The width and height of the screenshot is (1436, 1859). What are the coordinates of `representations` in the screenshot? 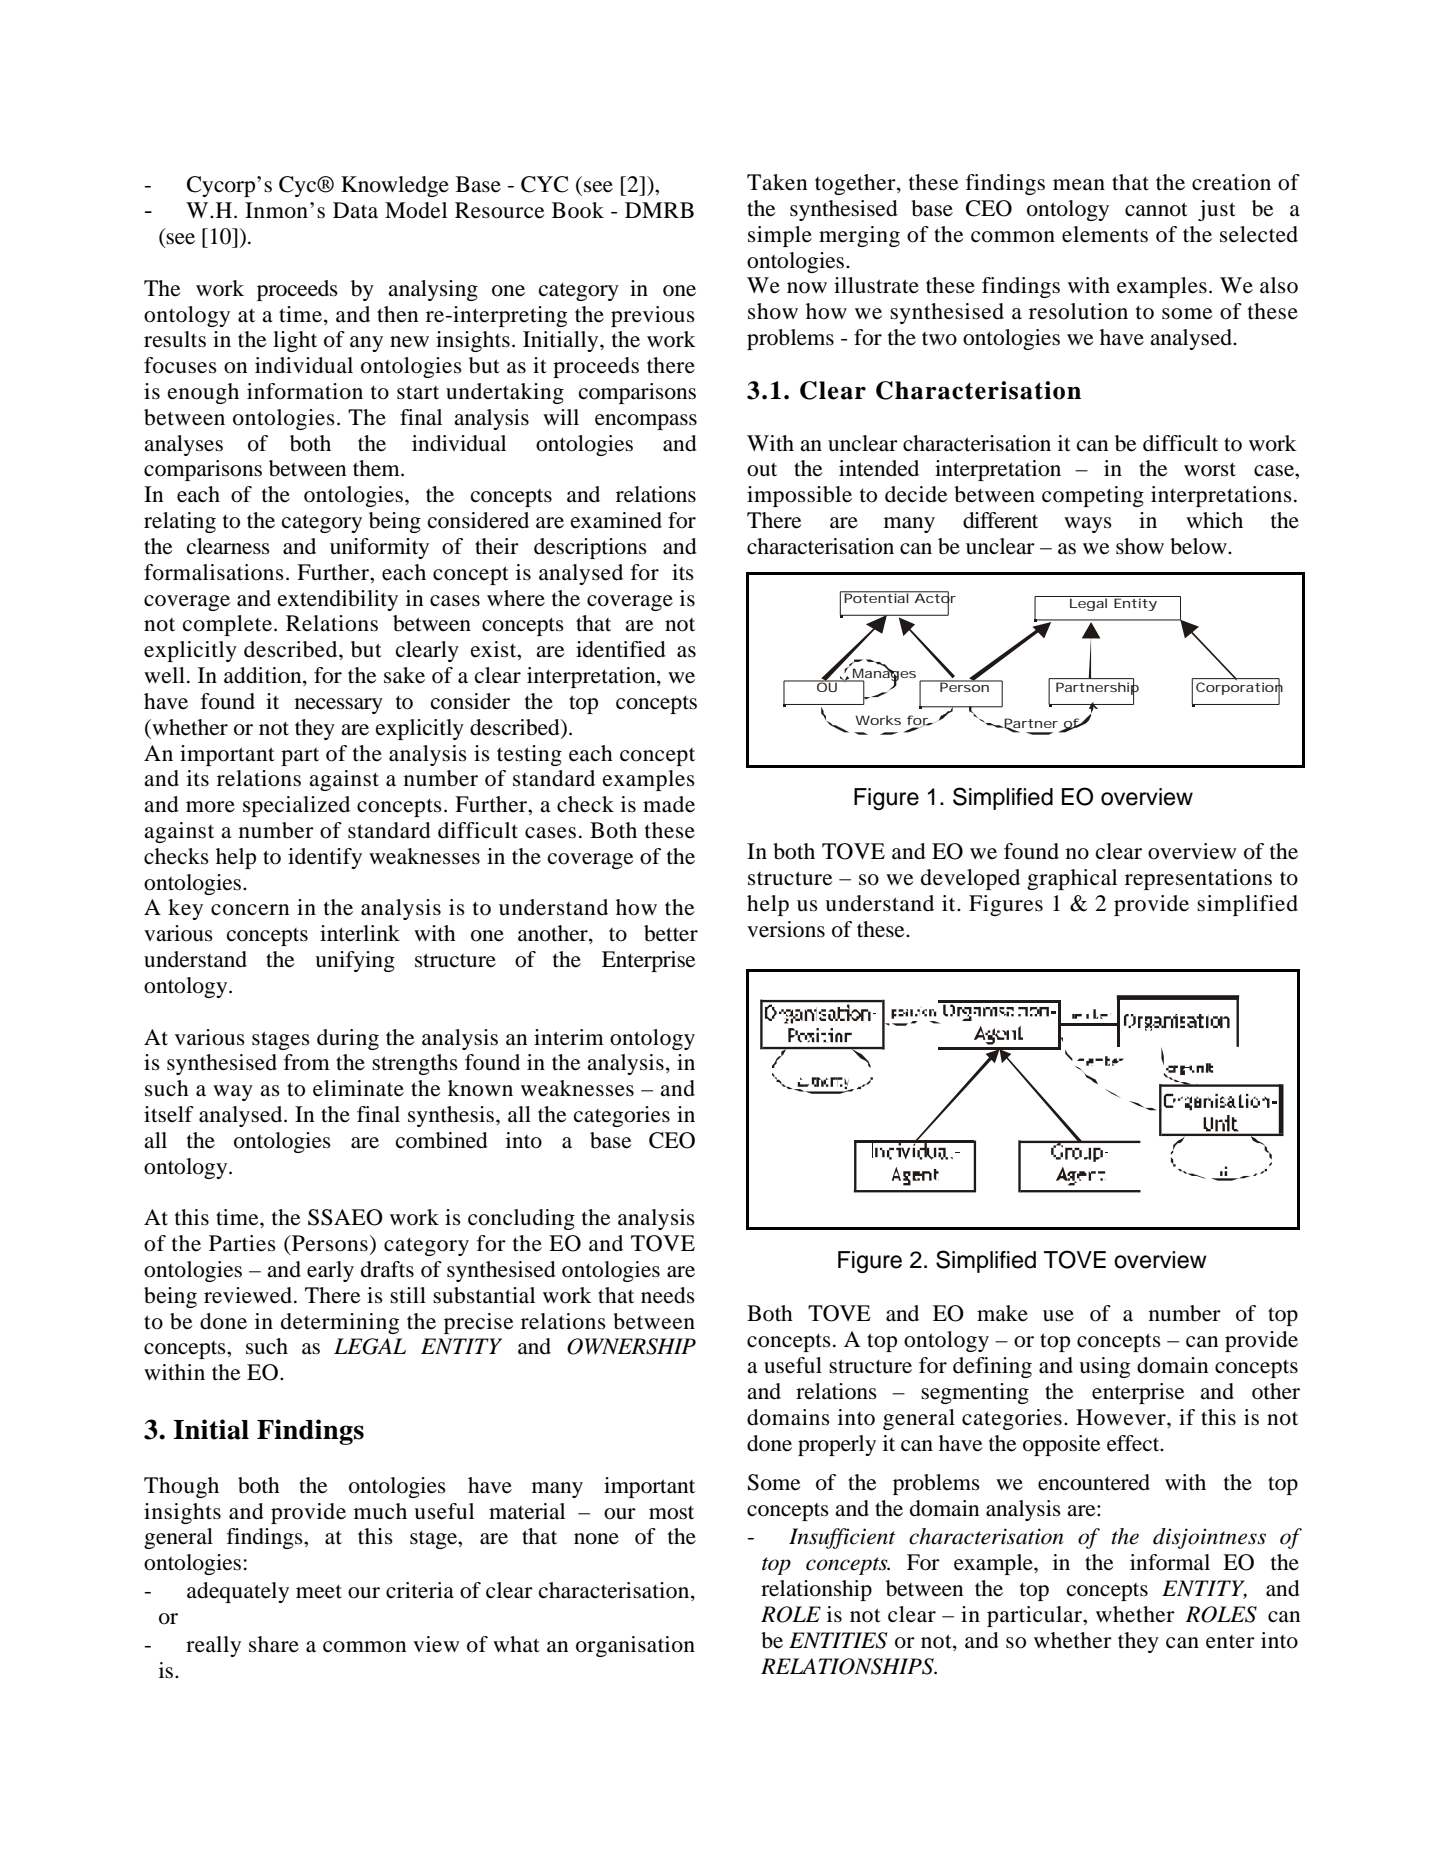 It's located at (1198, 879).
